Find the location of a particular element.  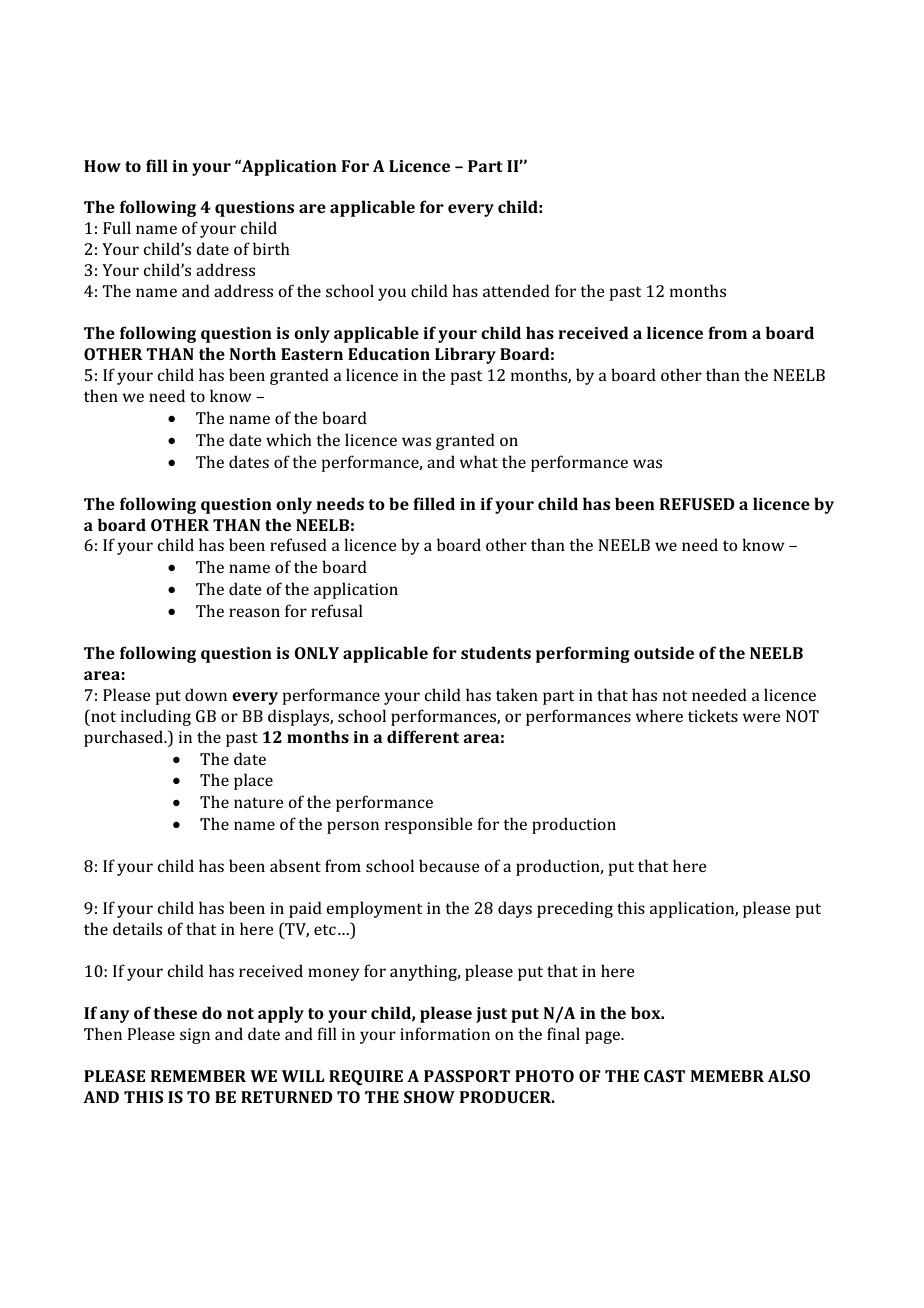

Library is located at coordinates (465, 355).
